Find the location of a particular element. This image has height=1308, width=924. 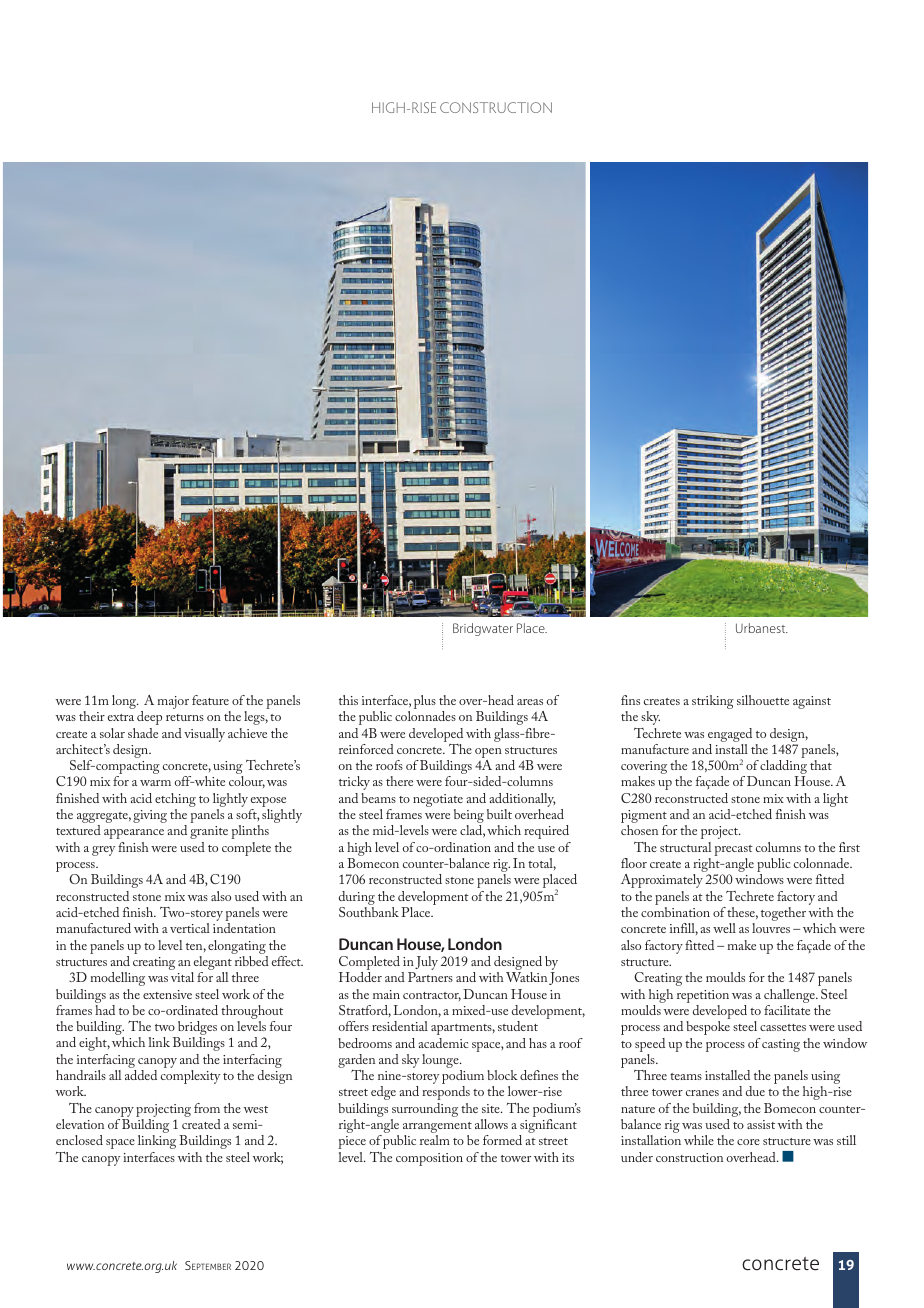

elevation is located at coordinates (80, 1124).
